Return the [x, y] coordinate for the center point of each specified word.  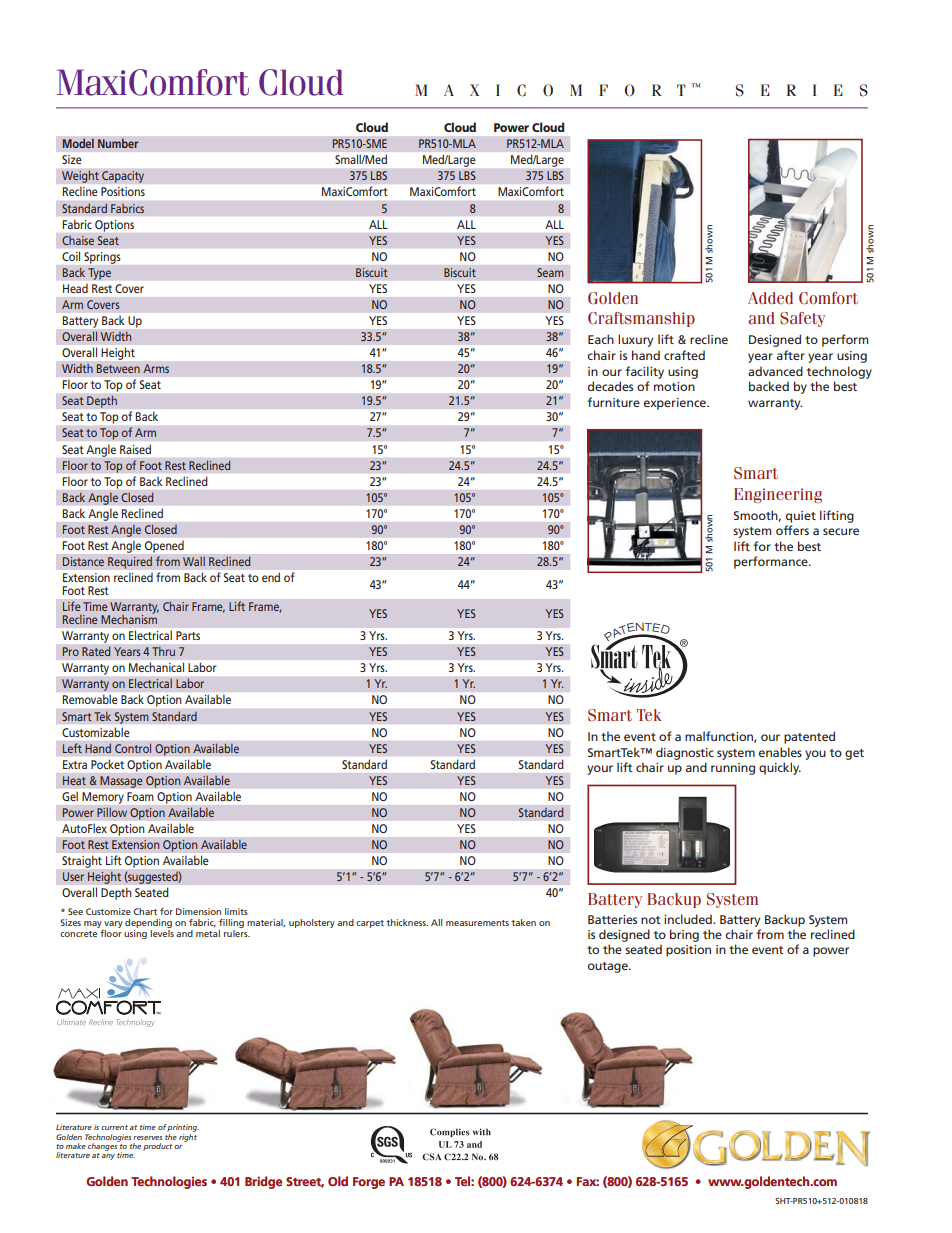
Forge [369, 1183]
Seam [550, 272]
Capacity [122, 176]
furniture [613, 402]
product [157, 1147]
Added [770, 298]
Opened [164, 546]
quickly [780, 768]
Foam [140, 796]
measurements [477, 923]
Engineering [778, 495]
